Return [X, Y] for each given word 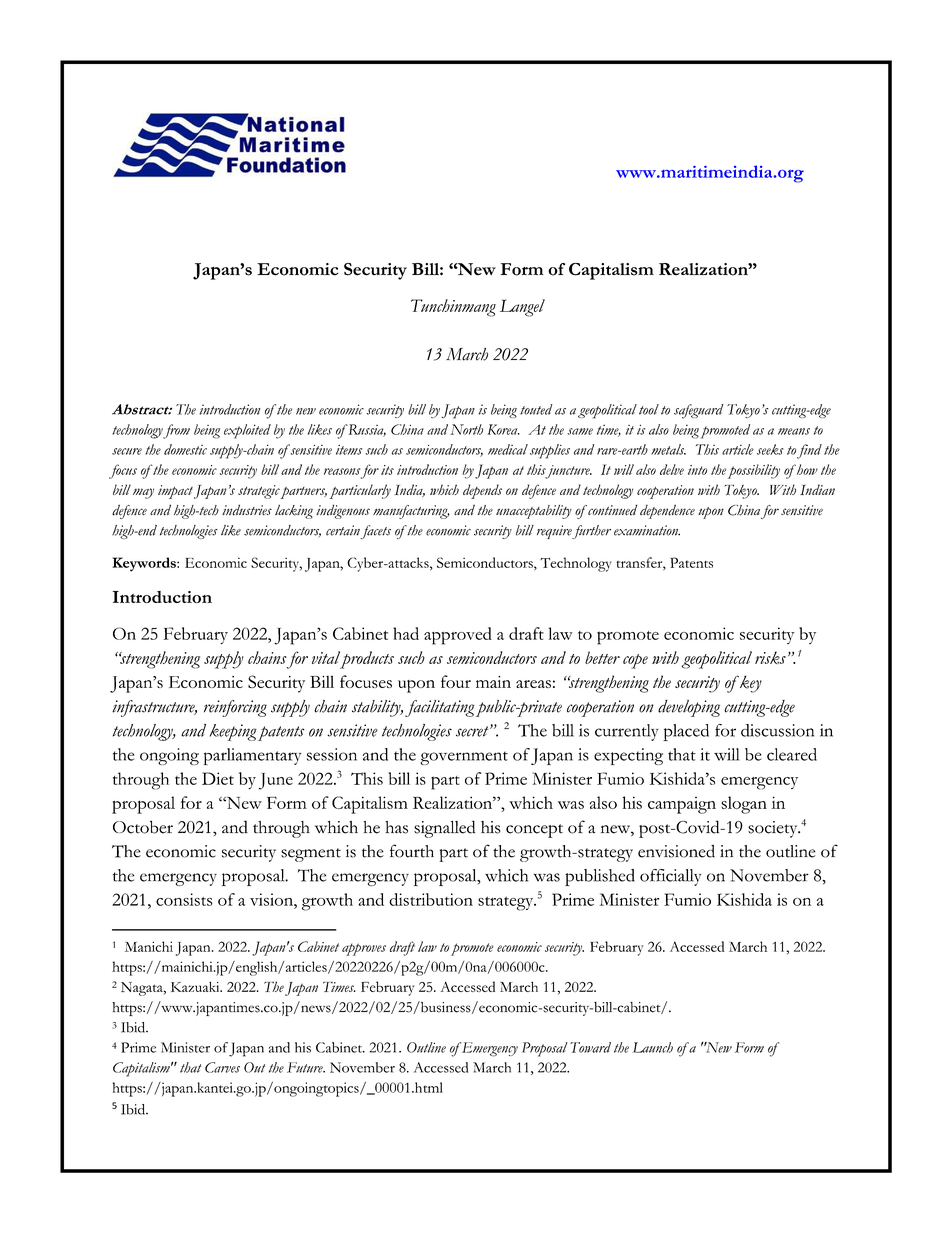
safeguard [699, 411]
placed [686, 732]
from [176, 431]
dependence [667, 512]
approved [458, 636]
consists [184, 899]
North [466, 429]
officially [670, 877]
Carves [222, 1067]
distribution [431, 899]
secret [473, 731]
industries [247, 510]
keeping [233, 732]
